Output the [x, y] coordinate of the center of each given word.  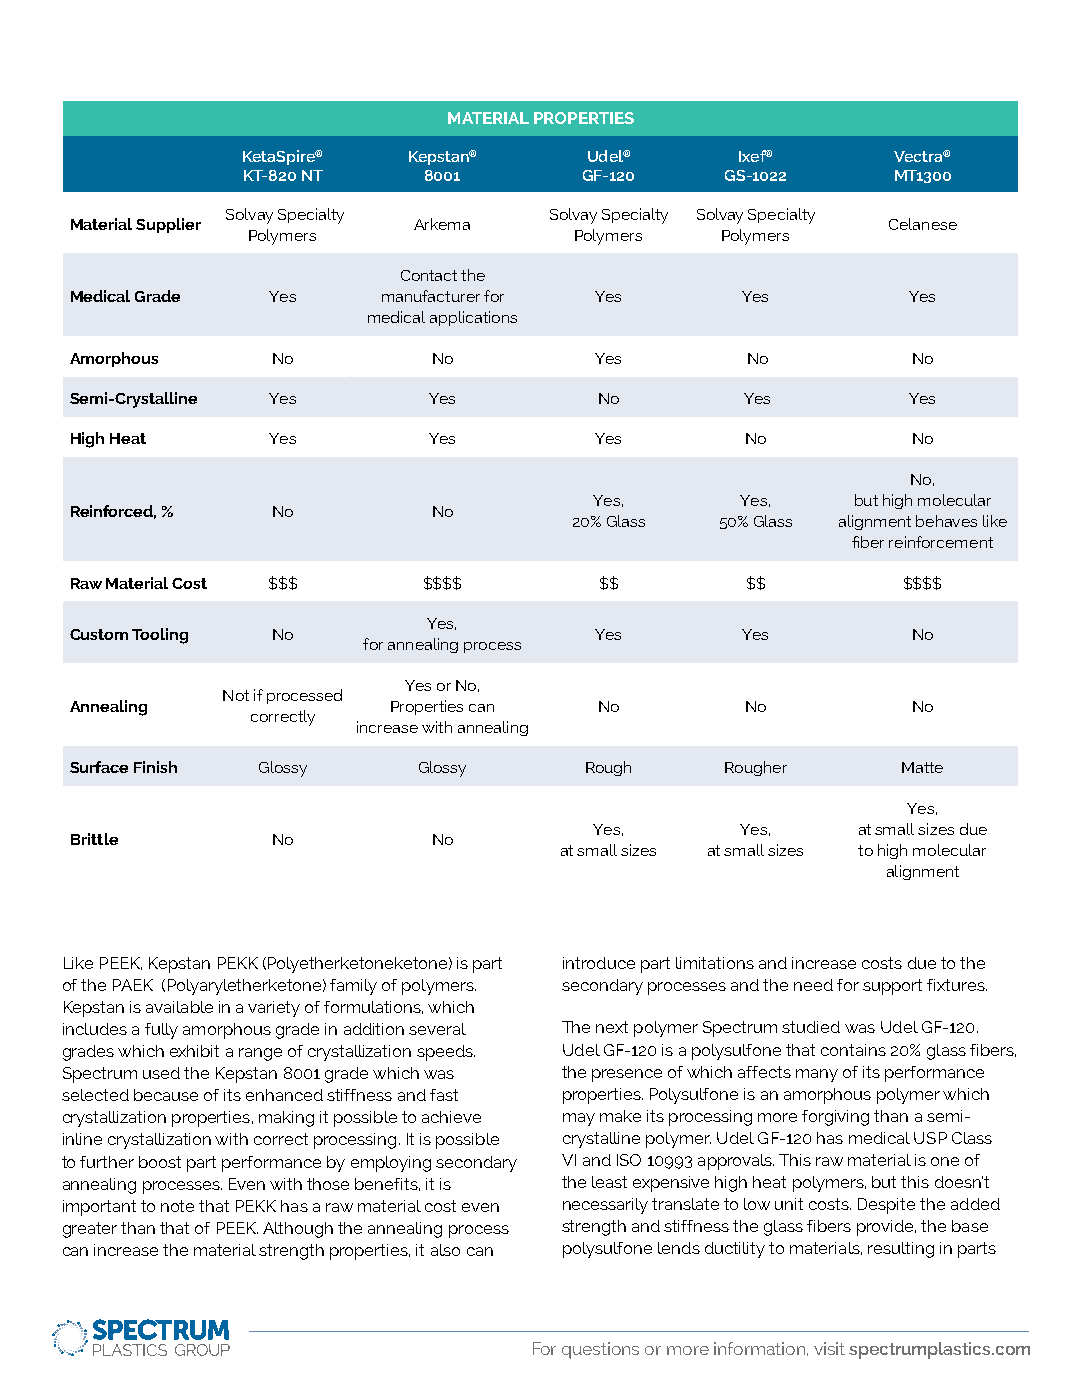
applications [473, 318]
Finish [155, 767]
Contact [429, 275]
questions [600, 1350]
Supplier [168, 225]
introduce [599, 963]
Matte [922, 767]
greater [90, 1230]
